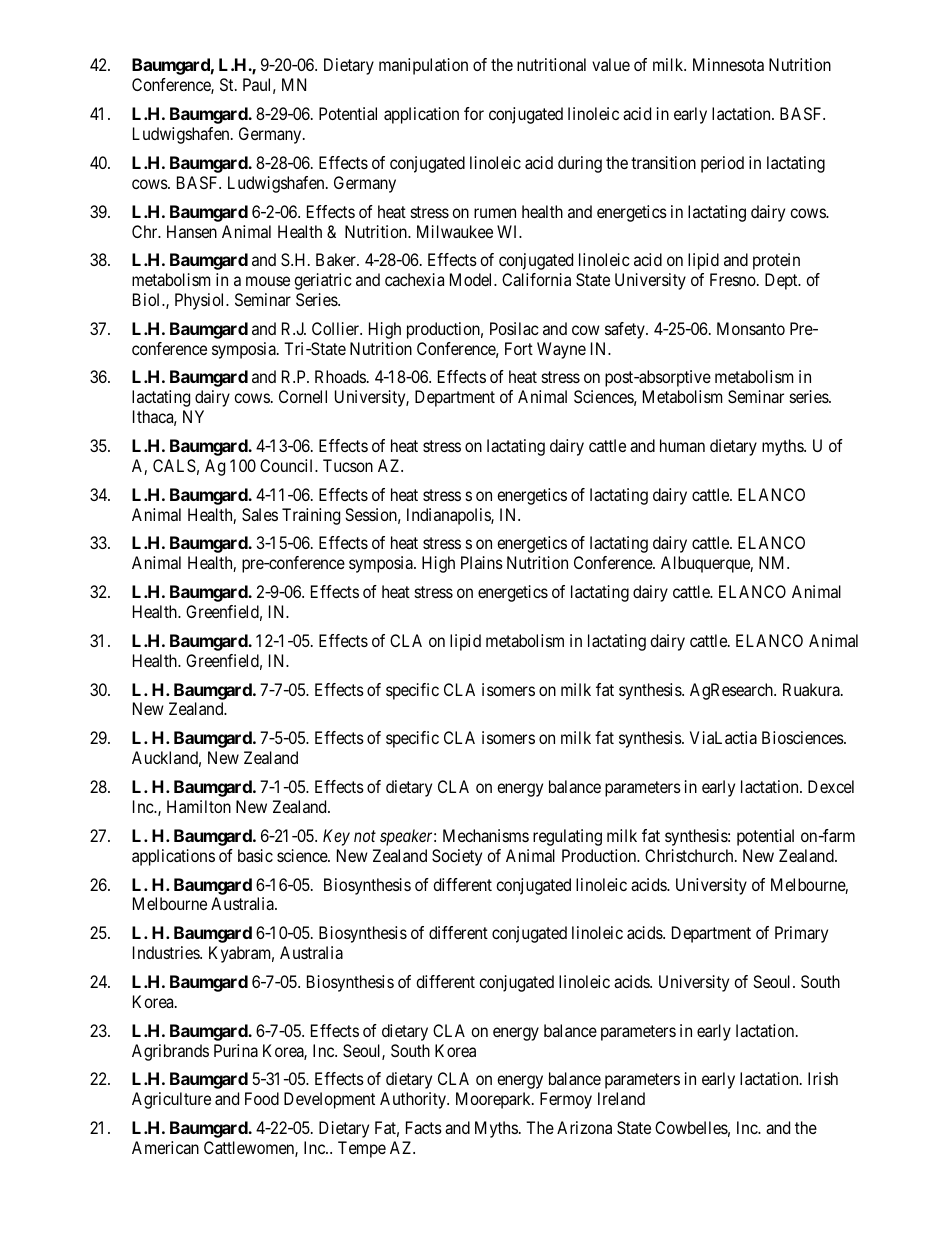 The width and height of the document is (952, 1233). I want to click on manipulation, so click(423, 66).
